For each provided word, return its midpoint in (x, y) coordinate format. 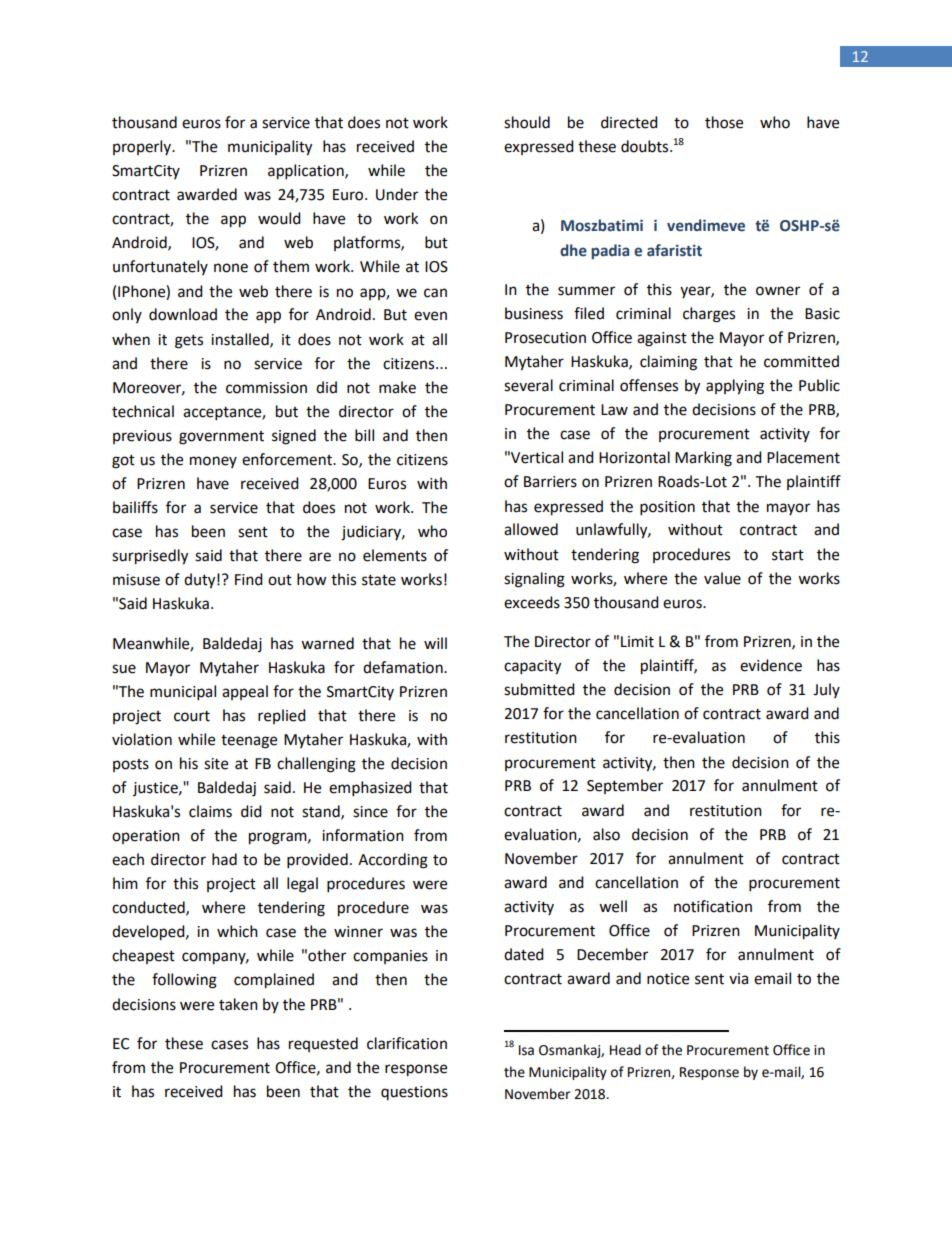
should (527, 122)
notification (713, 906)
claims (210, 811)
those (724, 122)
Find (249, 579)
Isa (526, 1050)
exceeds (532, 602)
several (528, 385)
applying (735, 387)
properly (143, 147)
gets (189, 342)
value (722, 578)
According (393, 861)
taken (238, 1004)
